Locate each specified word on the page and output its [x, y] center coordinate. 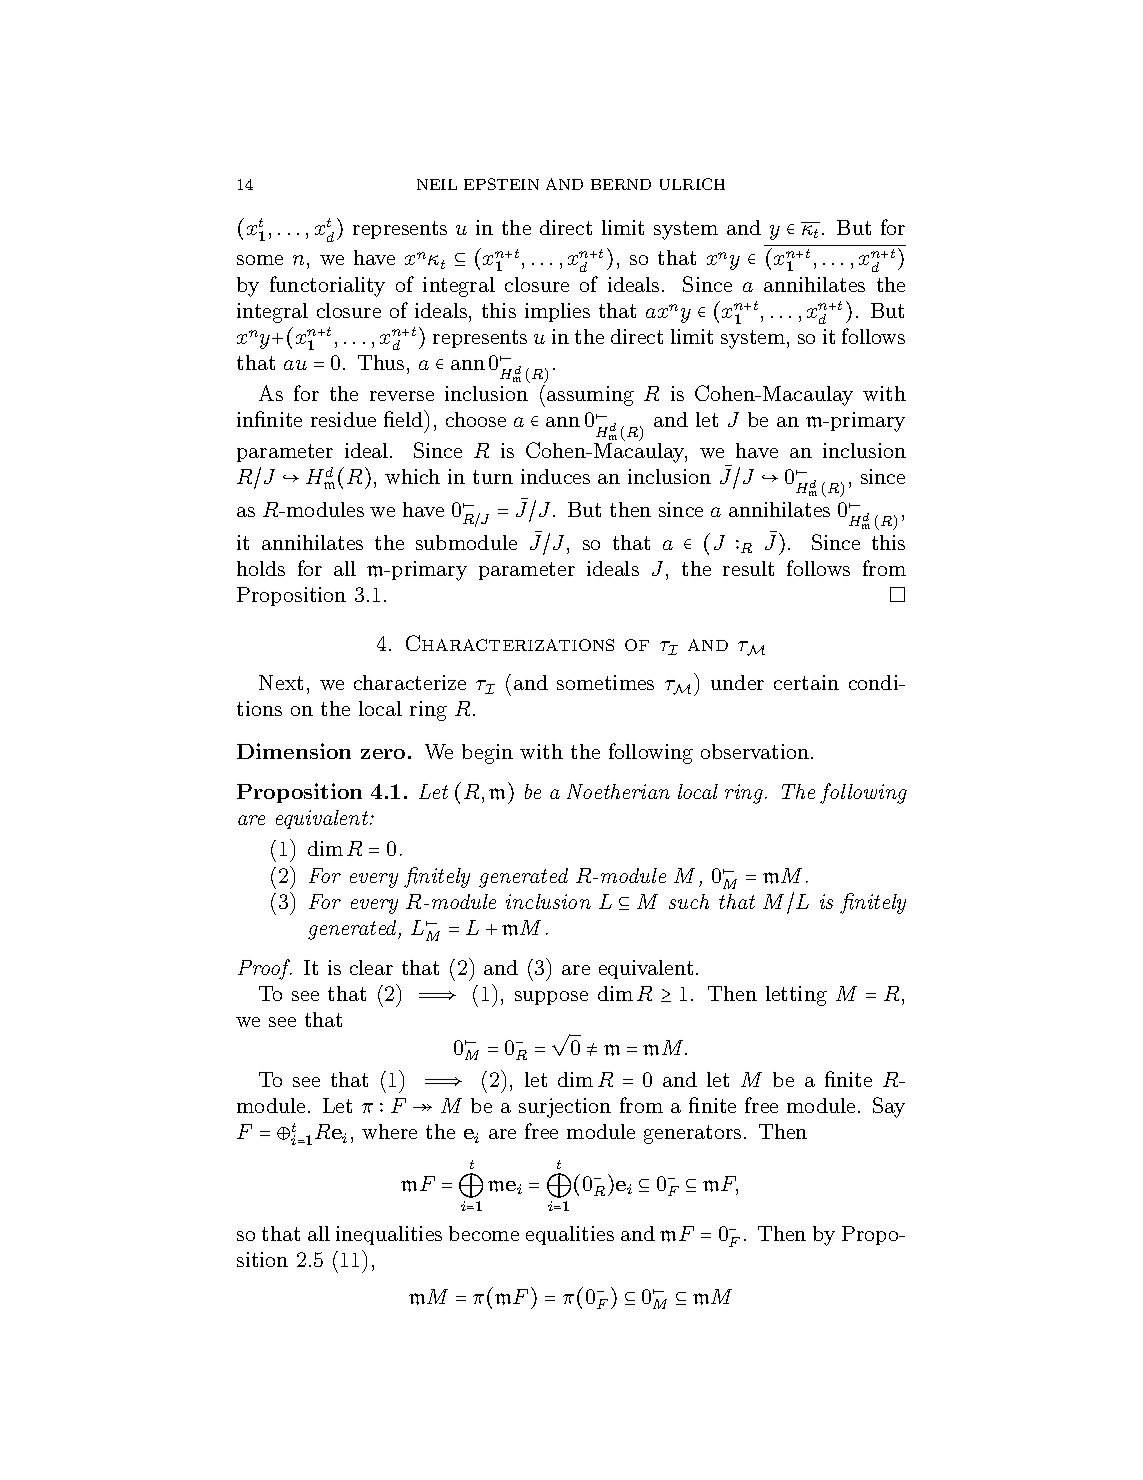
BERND [621, 184]
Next [281, 682]
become [484, 1233]
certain [806, 682]
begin [487, 754]
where [389, 1131]
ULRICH [692, 184]
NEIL [437, 184]
